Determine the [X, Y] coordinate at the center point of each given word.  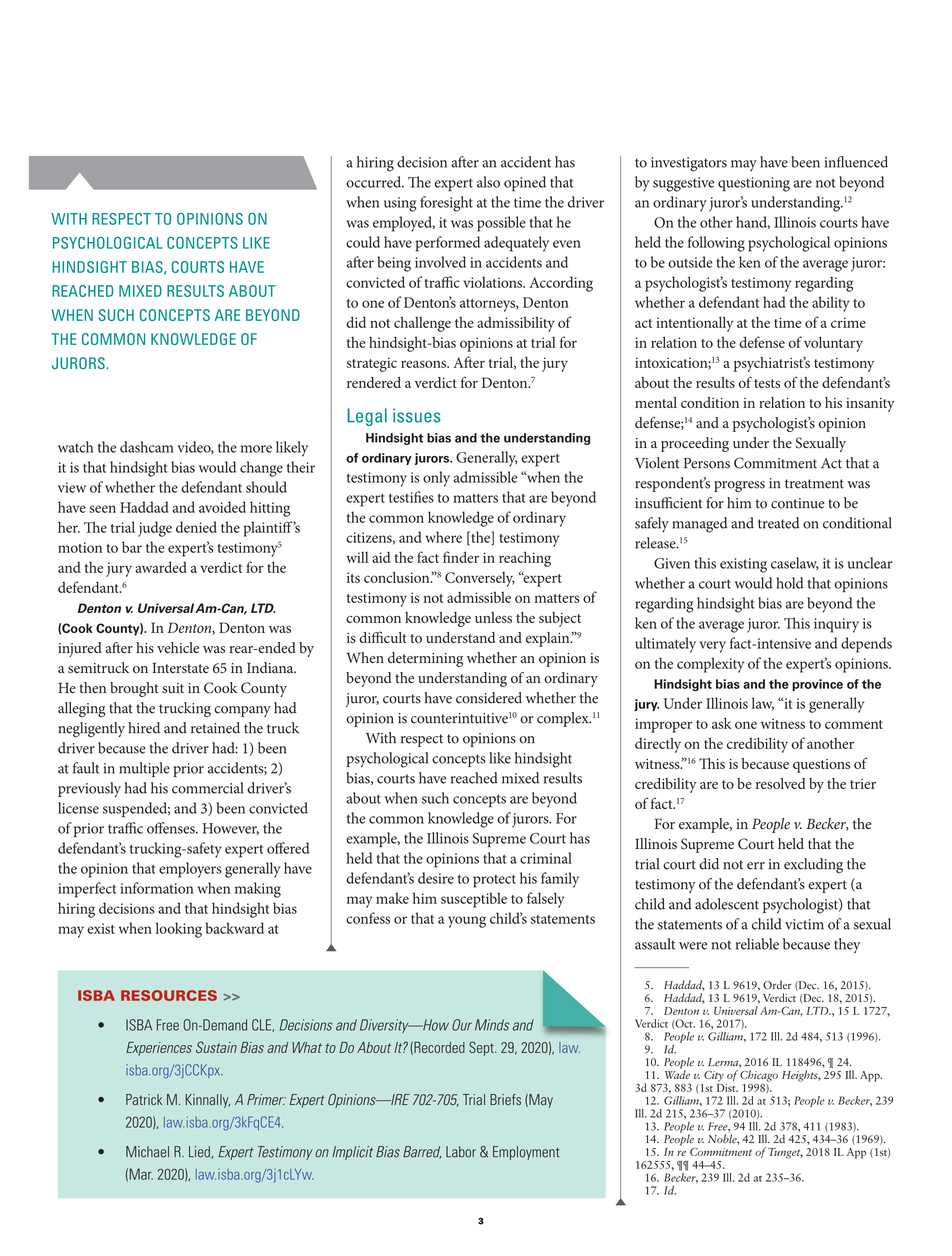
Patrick [144, 1099]
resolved [781, 783]
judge [155, 529]
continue [797, 503]
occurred [375, 182]
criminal [546, 858]
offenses [172, 828]
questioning [754, 184]
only [436, 479]
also [488, 182]
